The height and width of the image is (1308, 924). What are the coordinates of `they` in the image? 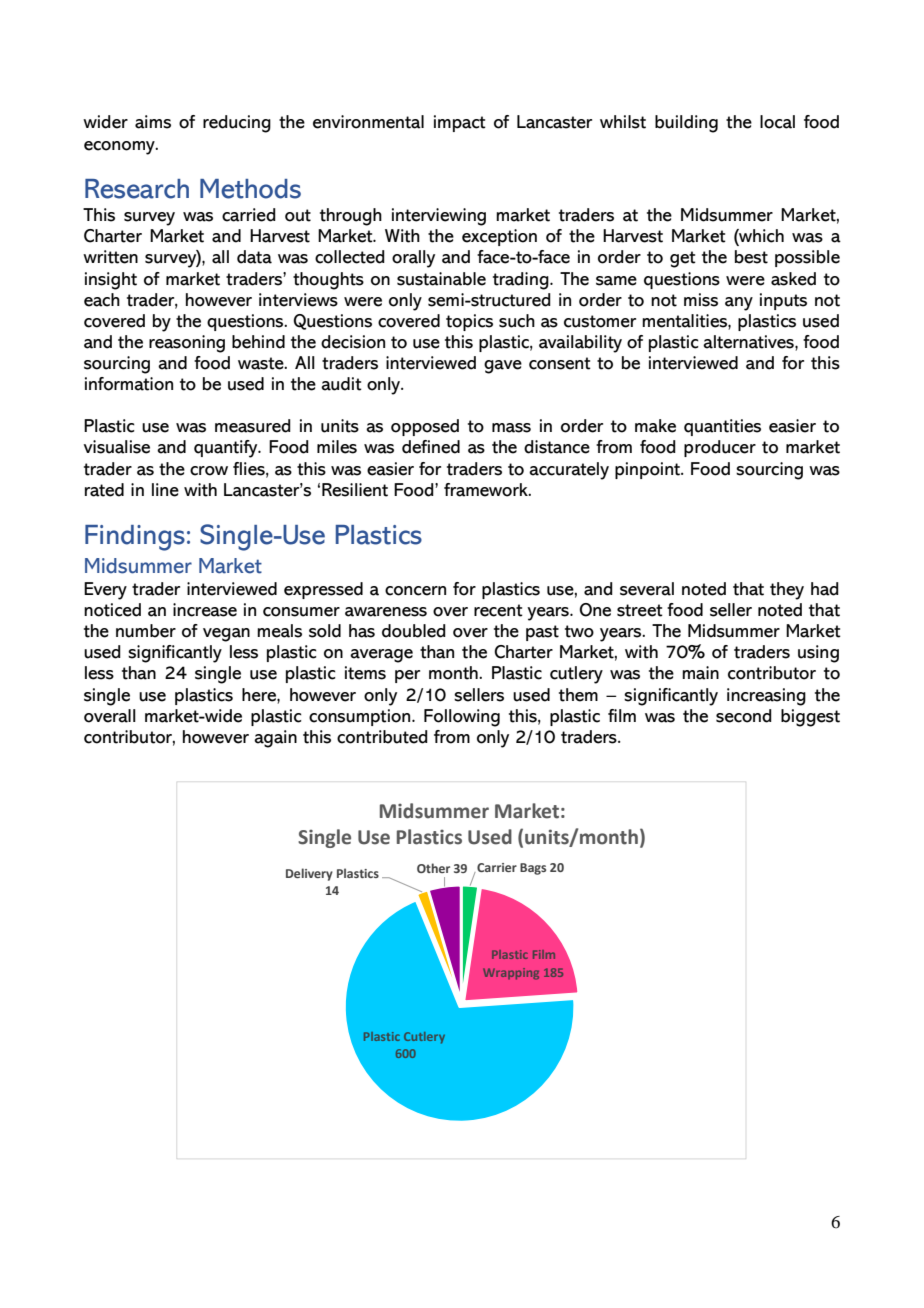 It's located at (787, 591).
